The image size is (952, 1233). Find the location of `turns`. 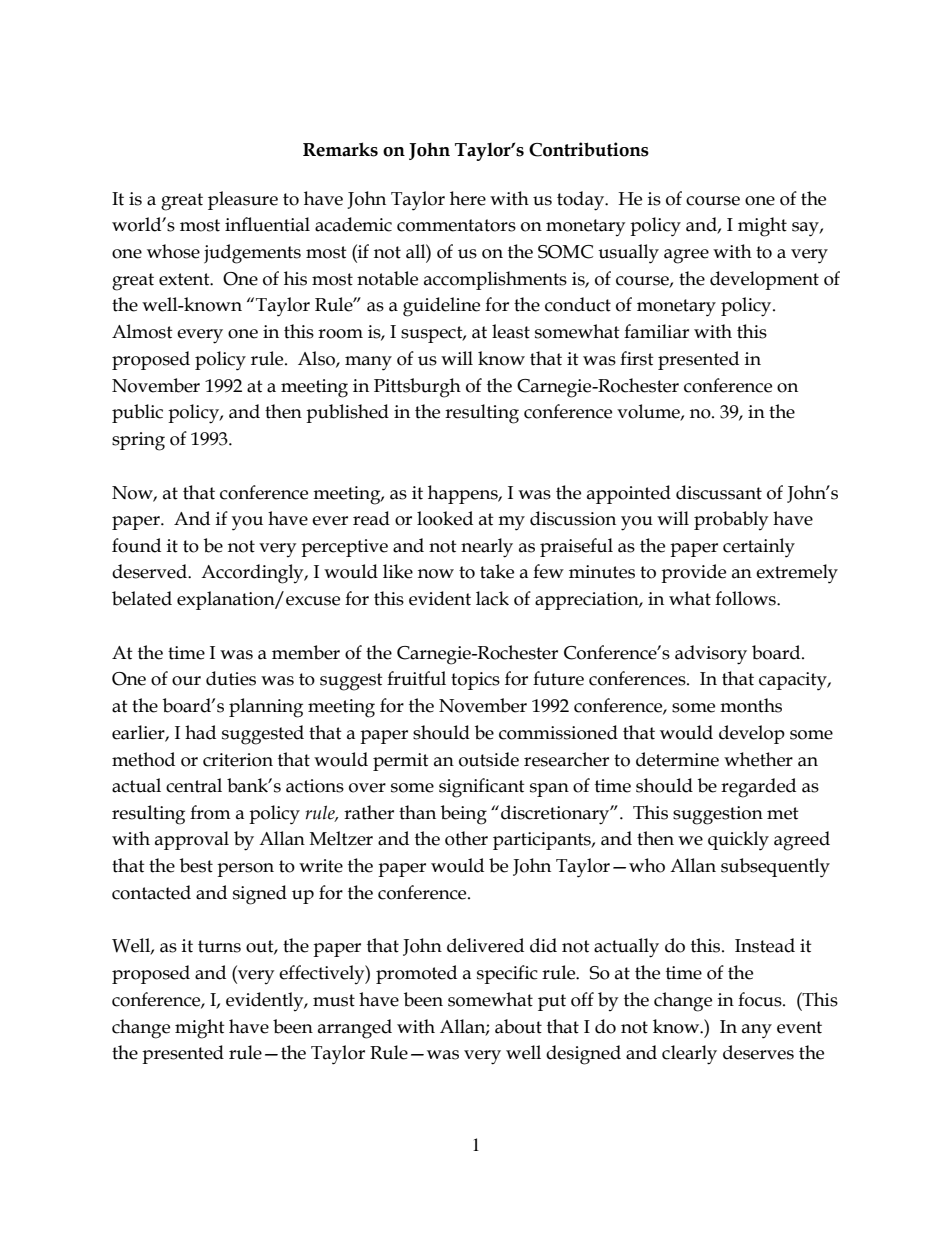

turns is located at coordinates (219, 946).
